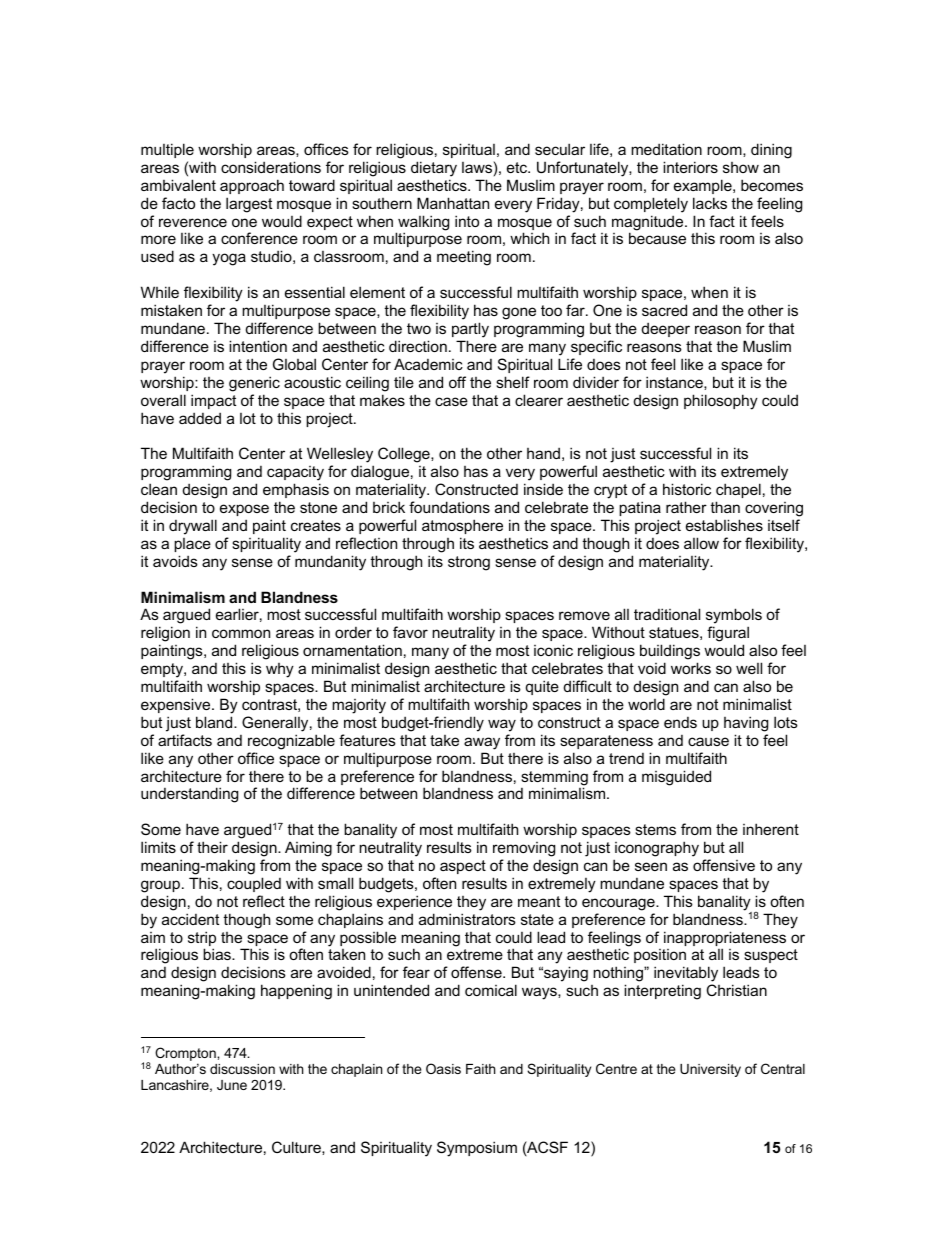  I want to click on June, so click(232, 1085).
